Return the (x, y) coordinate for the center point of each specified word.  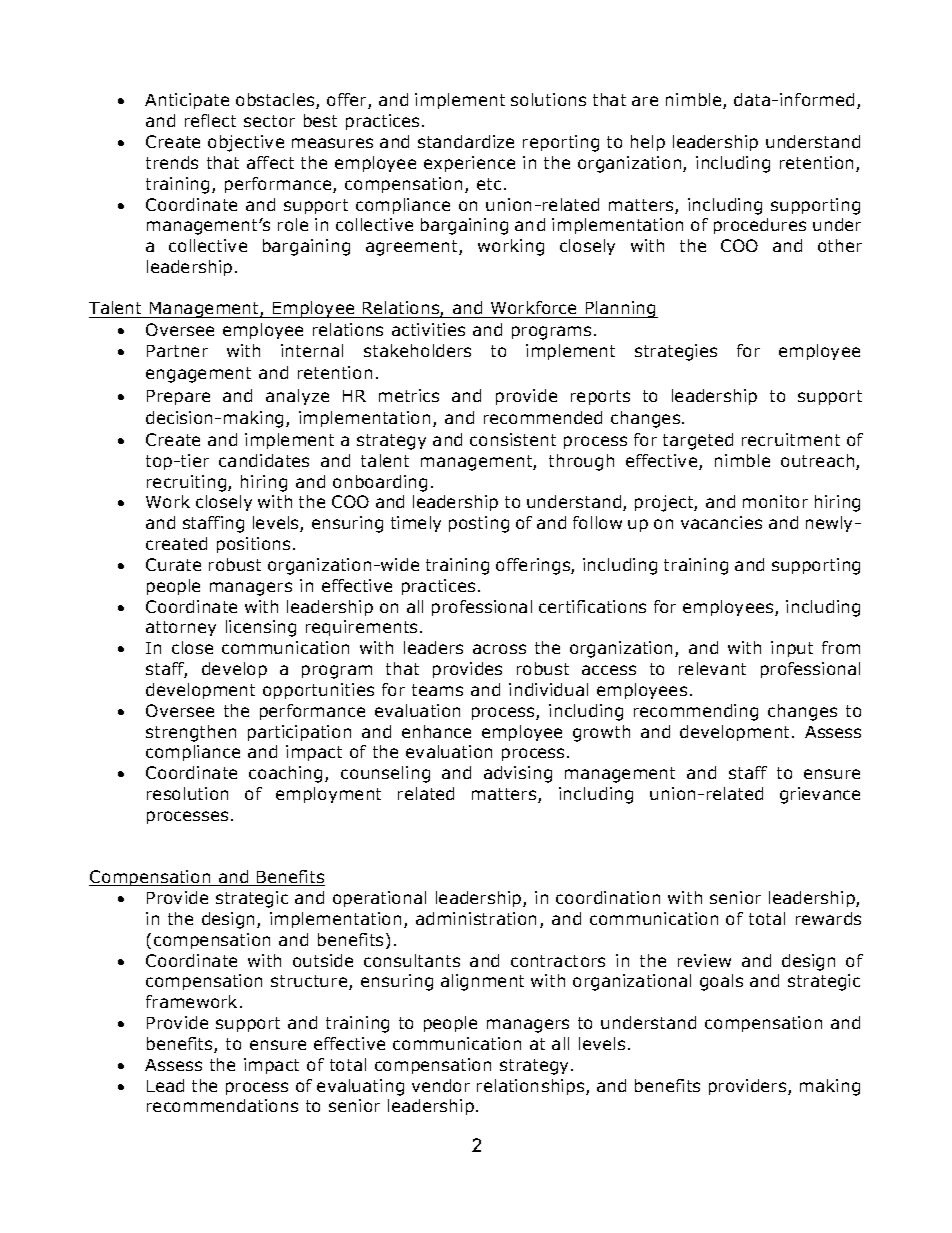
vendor (441, 1085)
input (792, 649)
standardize (466, 141)
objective (246, 143)
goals (721, 982)
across (499, 649)
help (648, 143)
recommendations (222, 1105)
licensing (261, 628)
